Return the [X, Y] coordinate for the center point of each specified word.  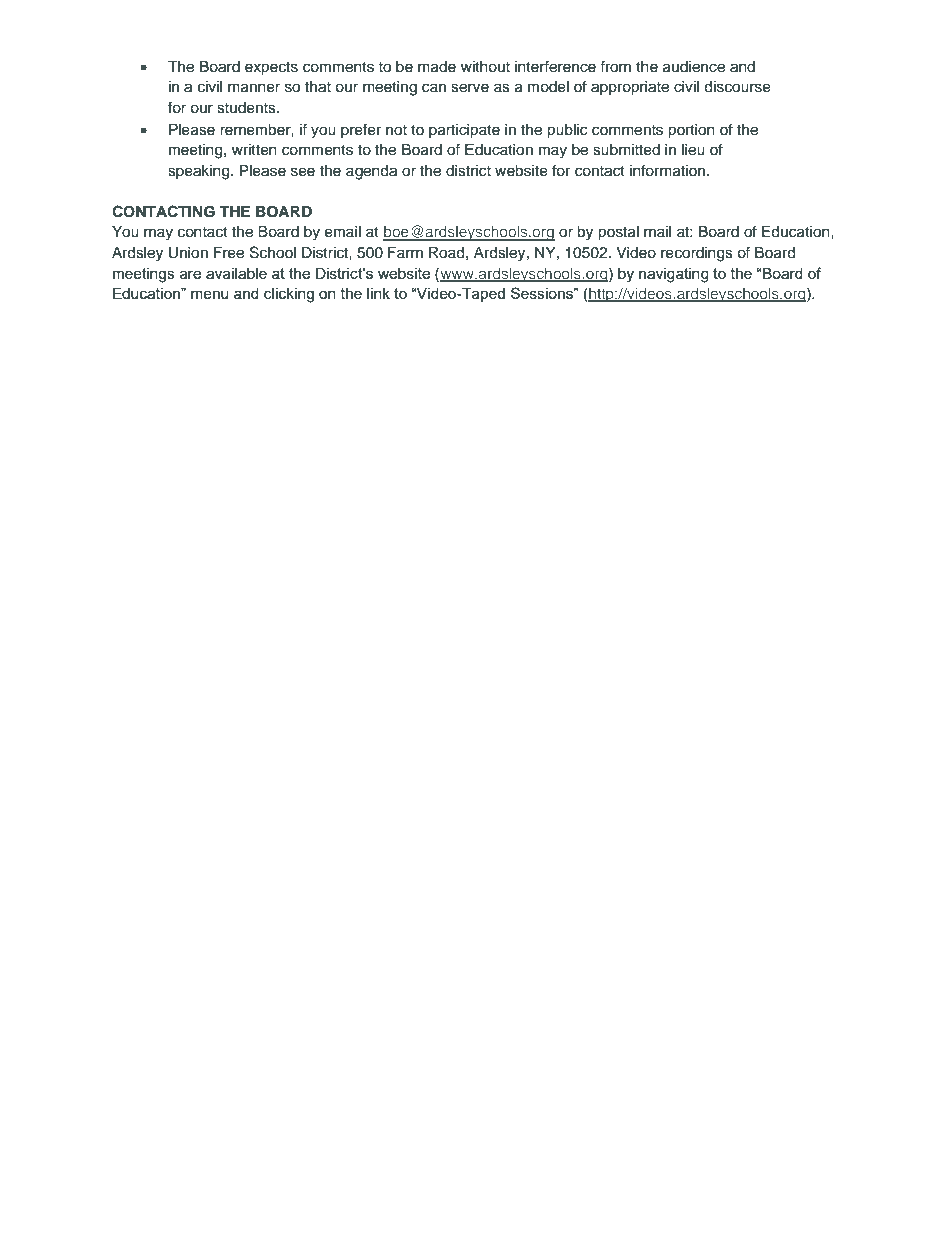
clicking [289, 295]
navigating [674, 275]
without [485, 67]
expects [271, 69]
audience [694, 67]
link [378, 293]
